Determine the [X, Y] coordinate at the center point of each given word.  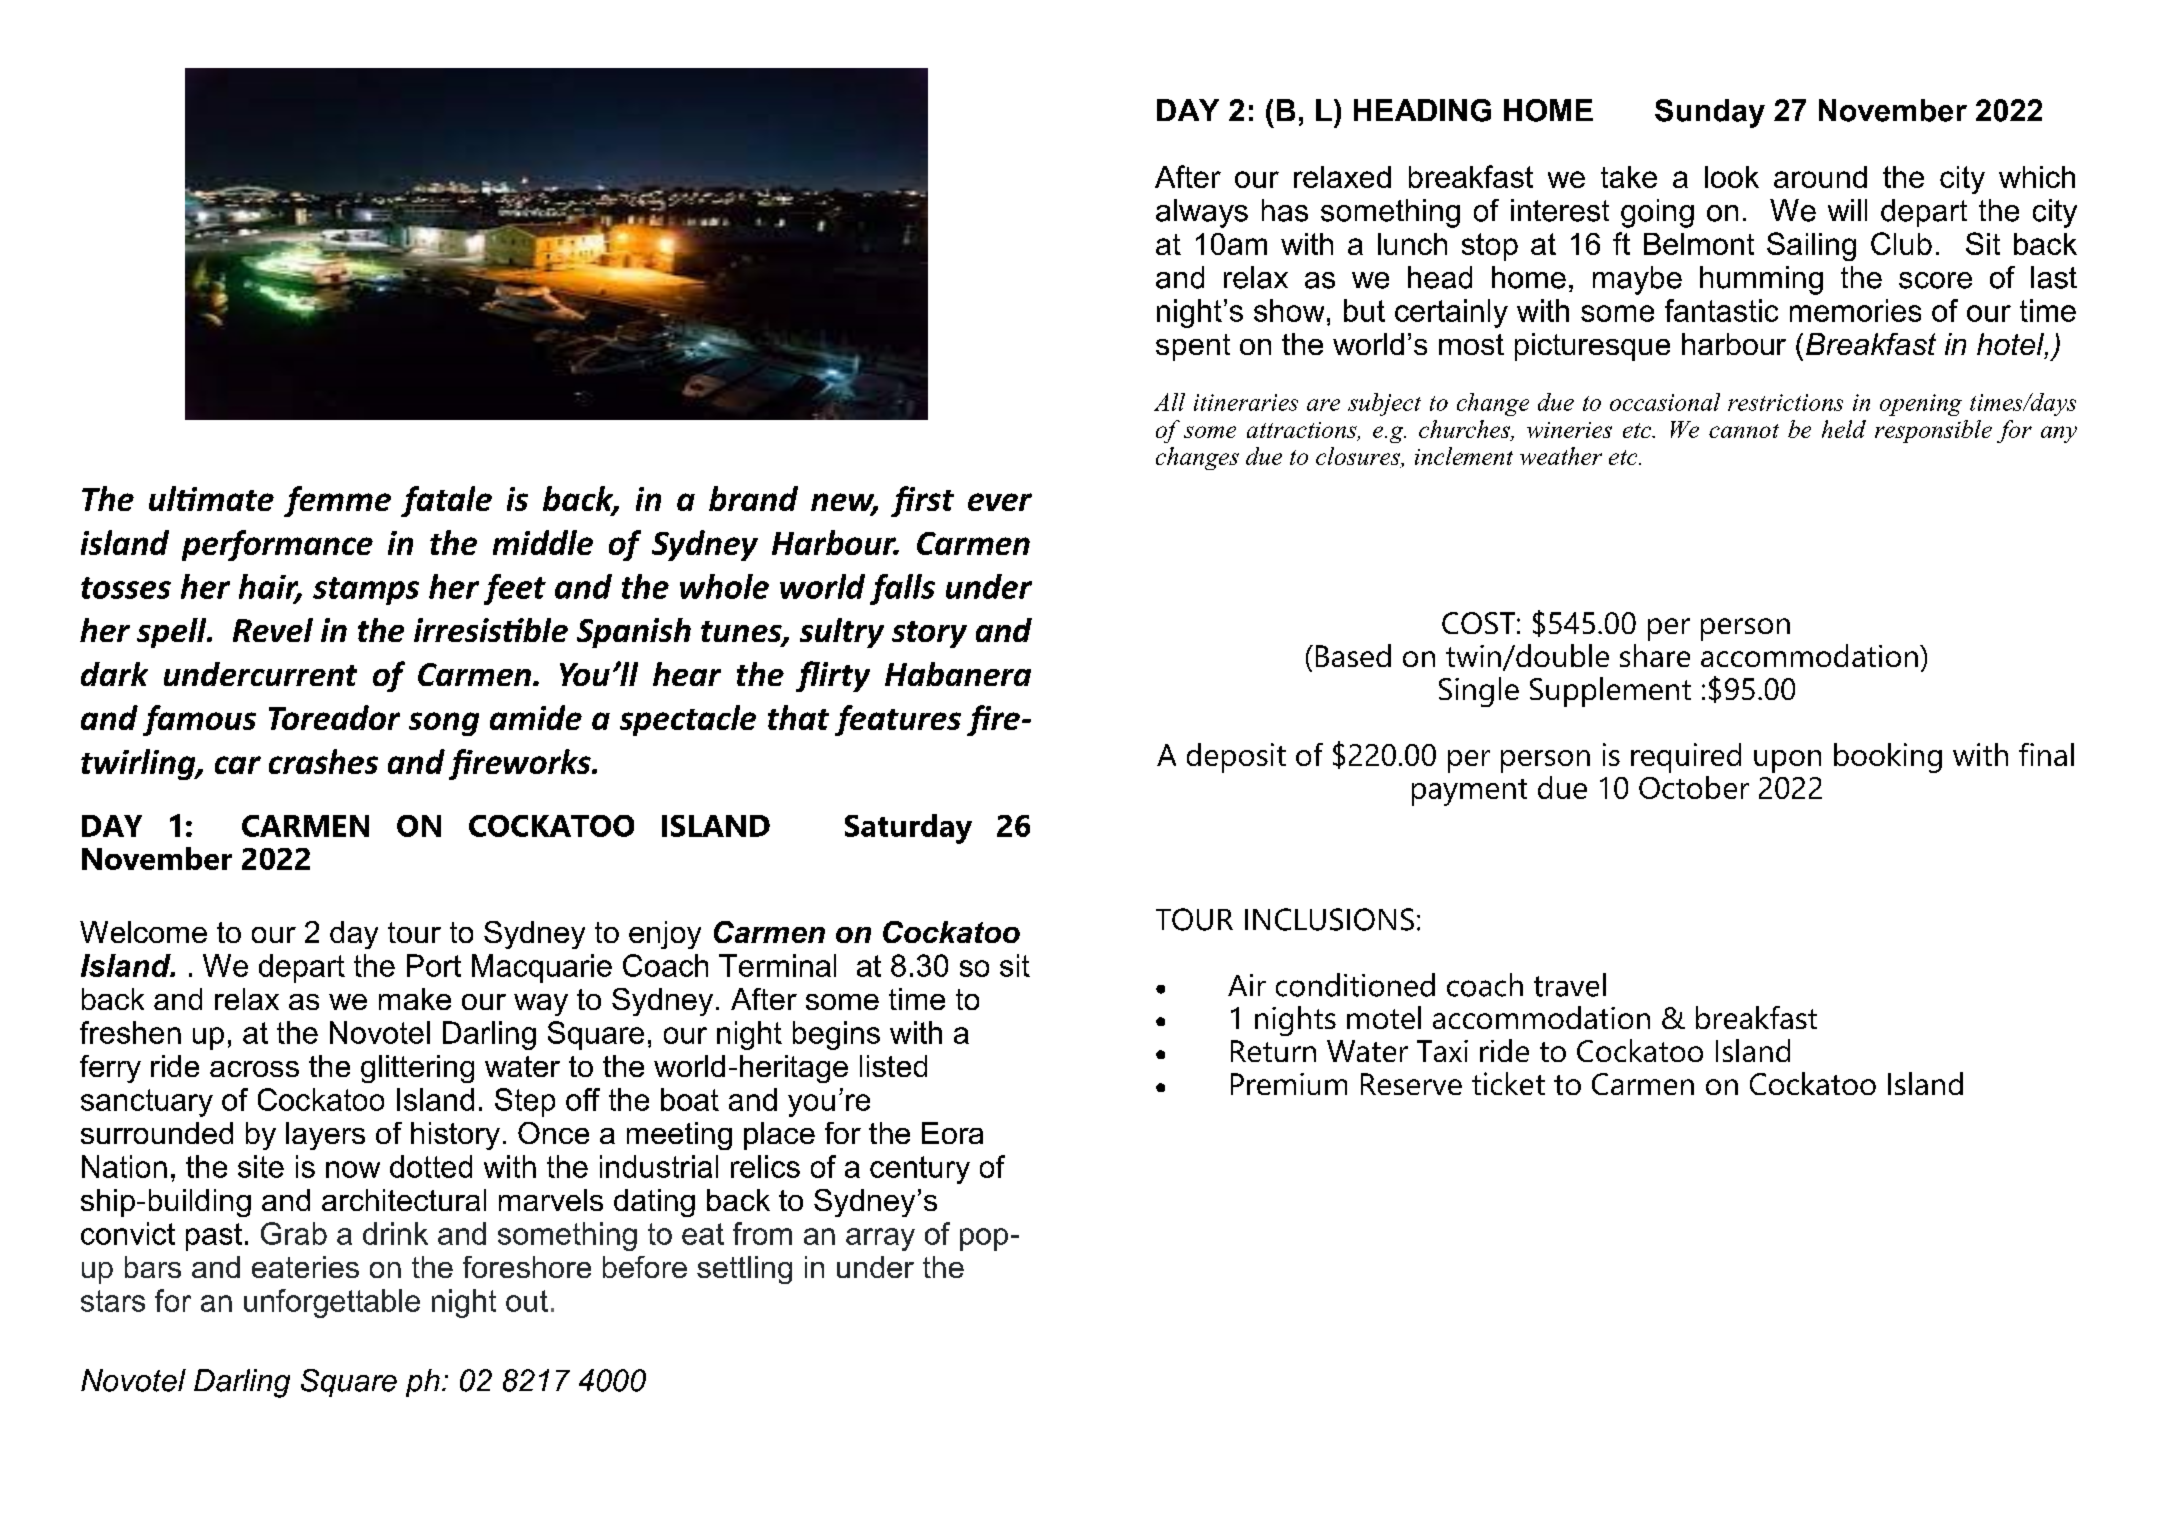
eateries [305, 1267]
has [1285, 210]
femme [337, 501]
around [1820, 177]
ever [1000, 502]
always [1202, 213]
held [1844, 429]
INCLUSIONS [1329, 919]
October [1694, 787]
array [880, 1239]
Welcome [143, 932]
